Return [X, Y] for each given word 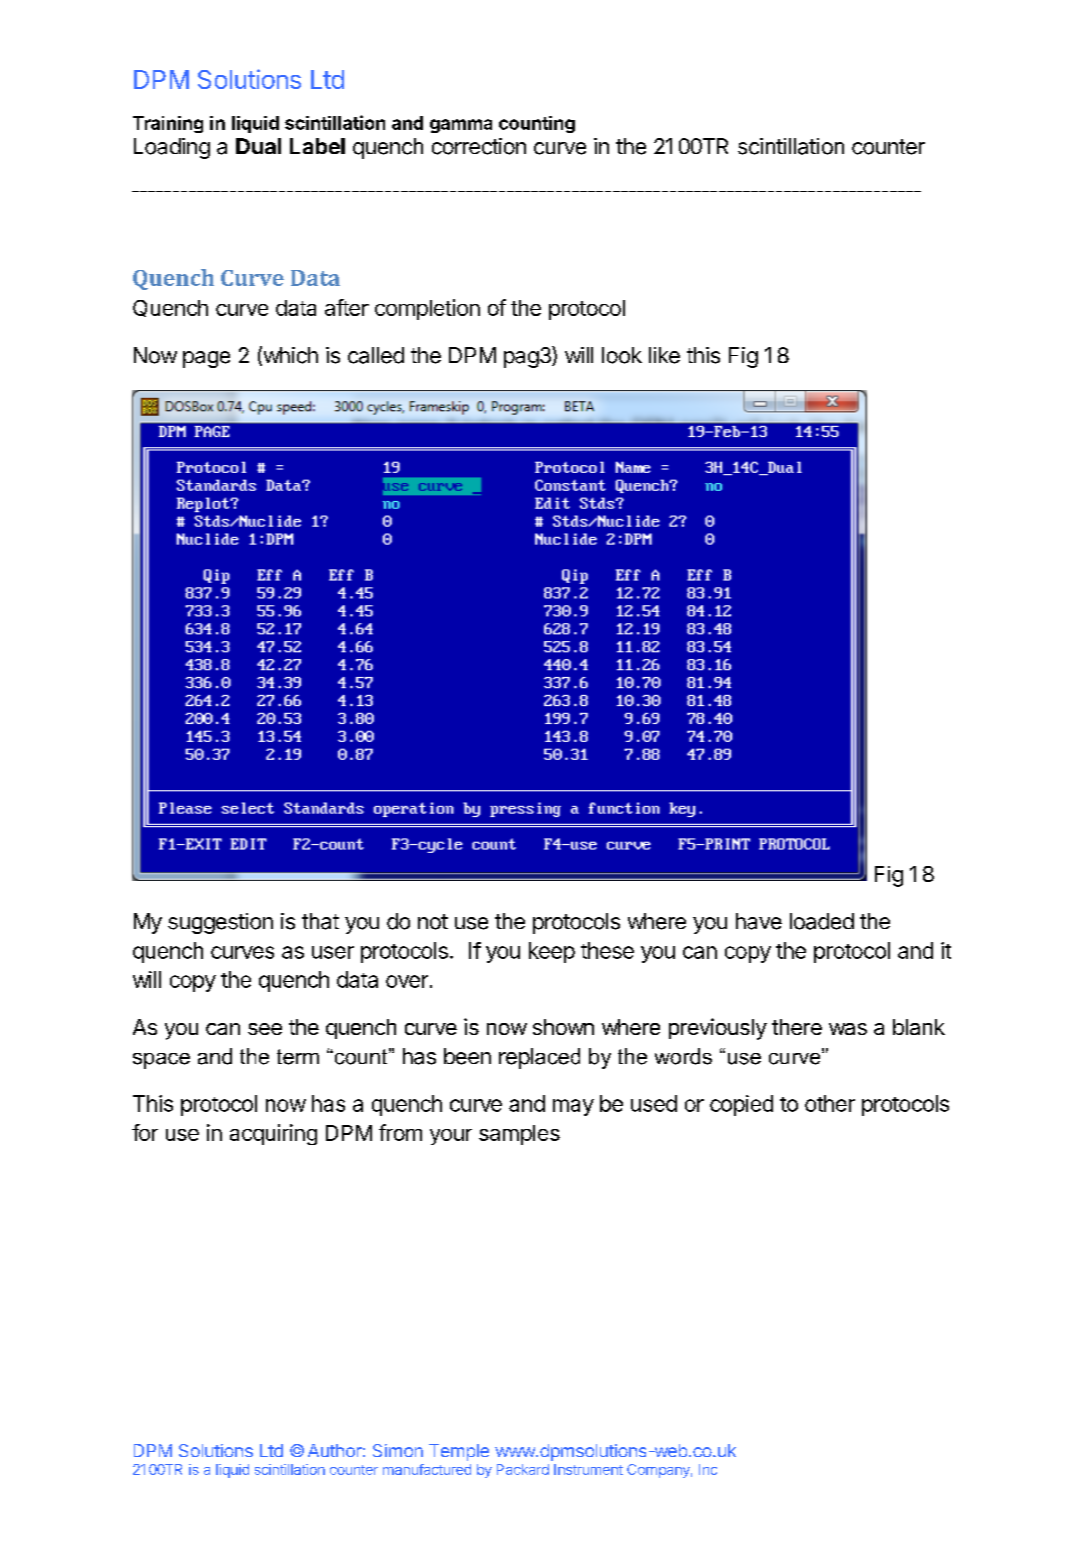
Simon [398, 1450]
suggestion [220, 923]
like [664, 355]
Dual [258, 146]
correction [479, 146]
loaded [822, 921]
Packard [523, 1469]
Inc [708, 1469]
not [433, 922]
